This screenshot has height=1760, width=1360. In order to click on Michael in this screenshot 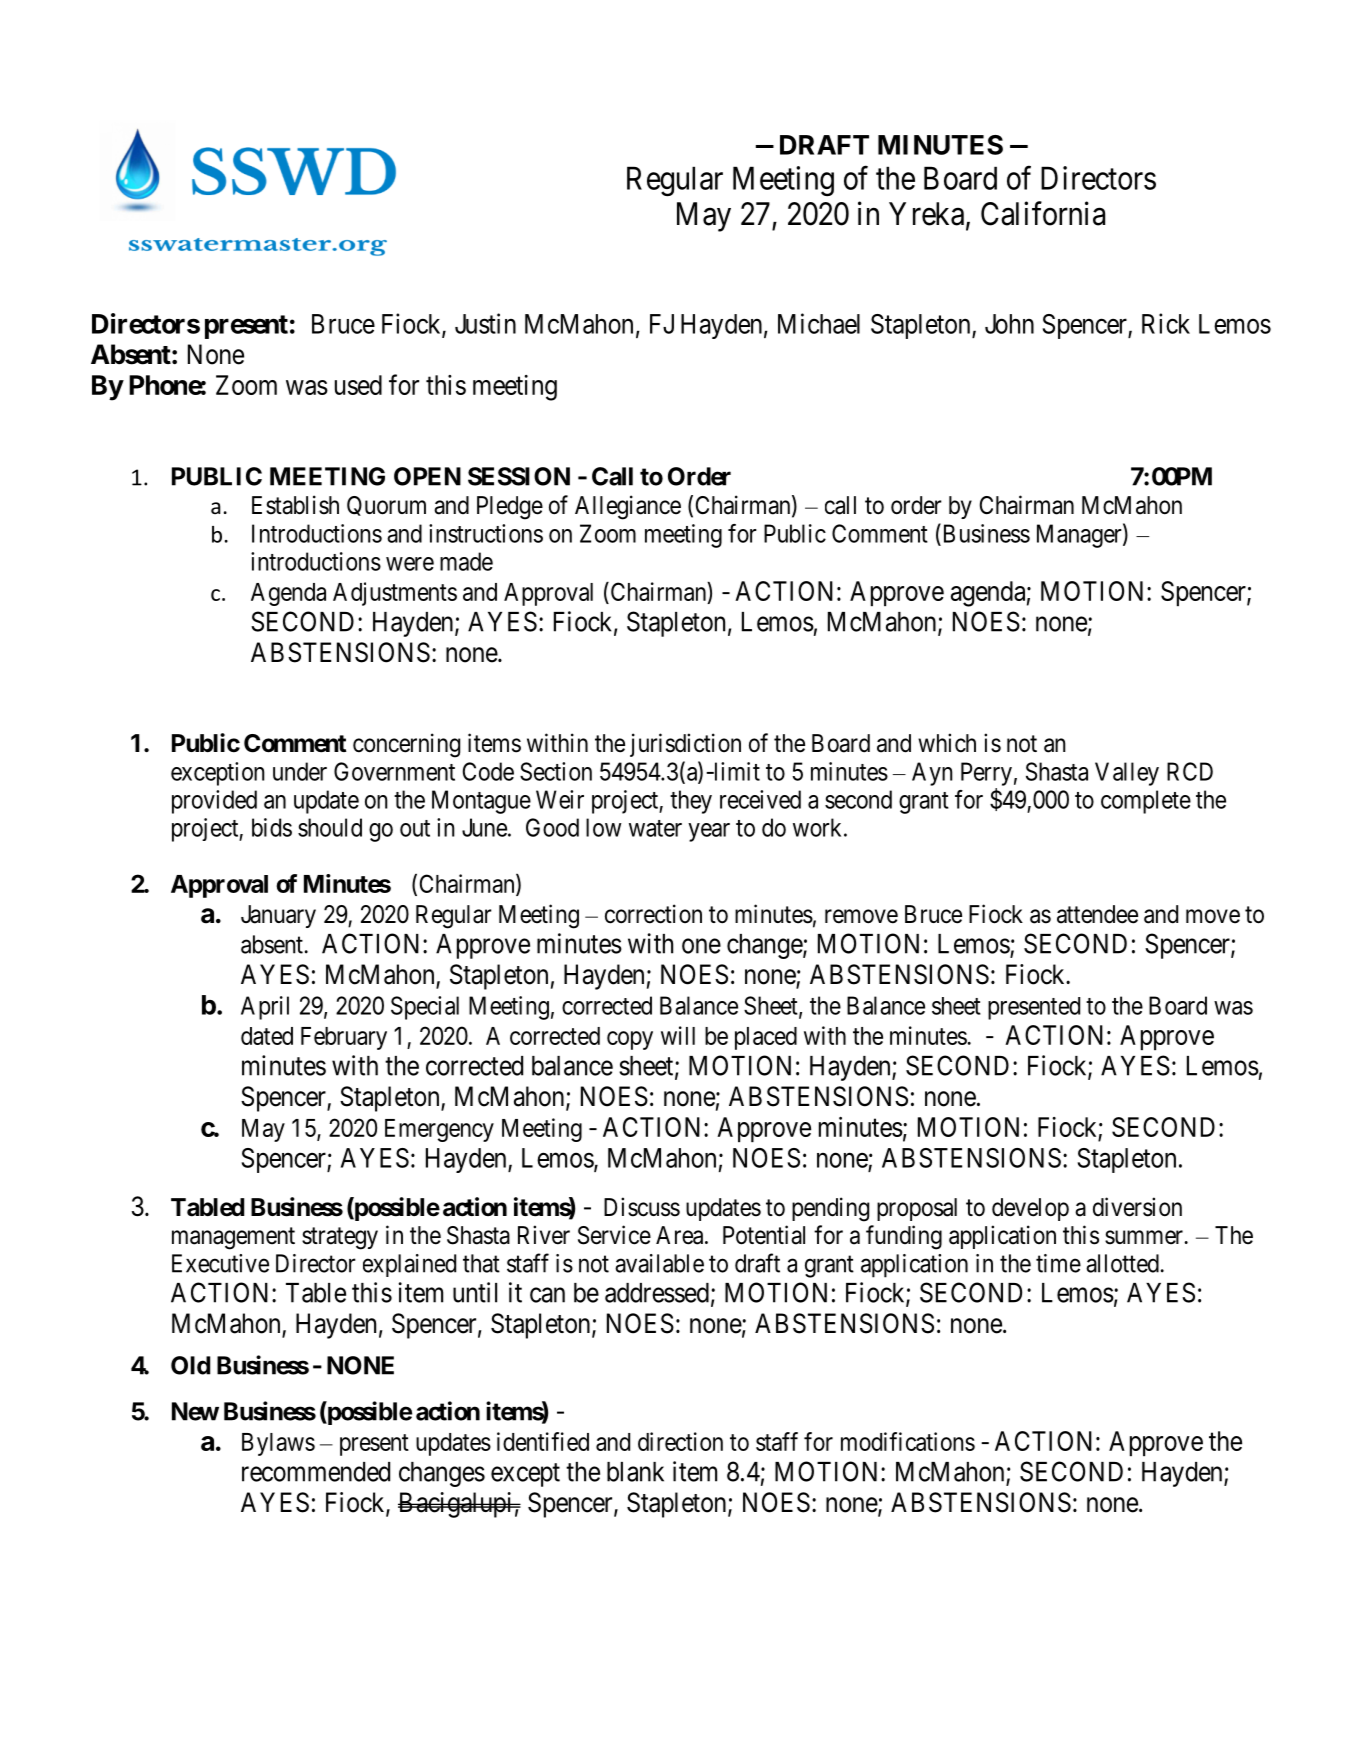, I will do `click(819, 323)`.
